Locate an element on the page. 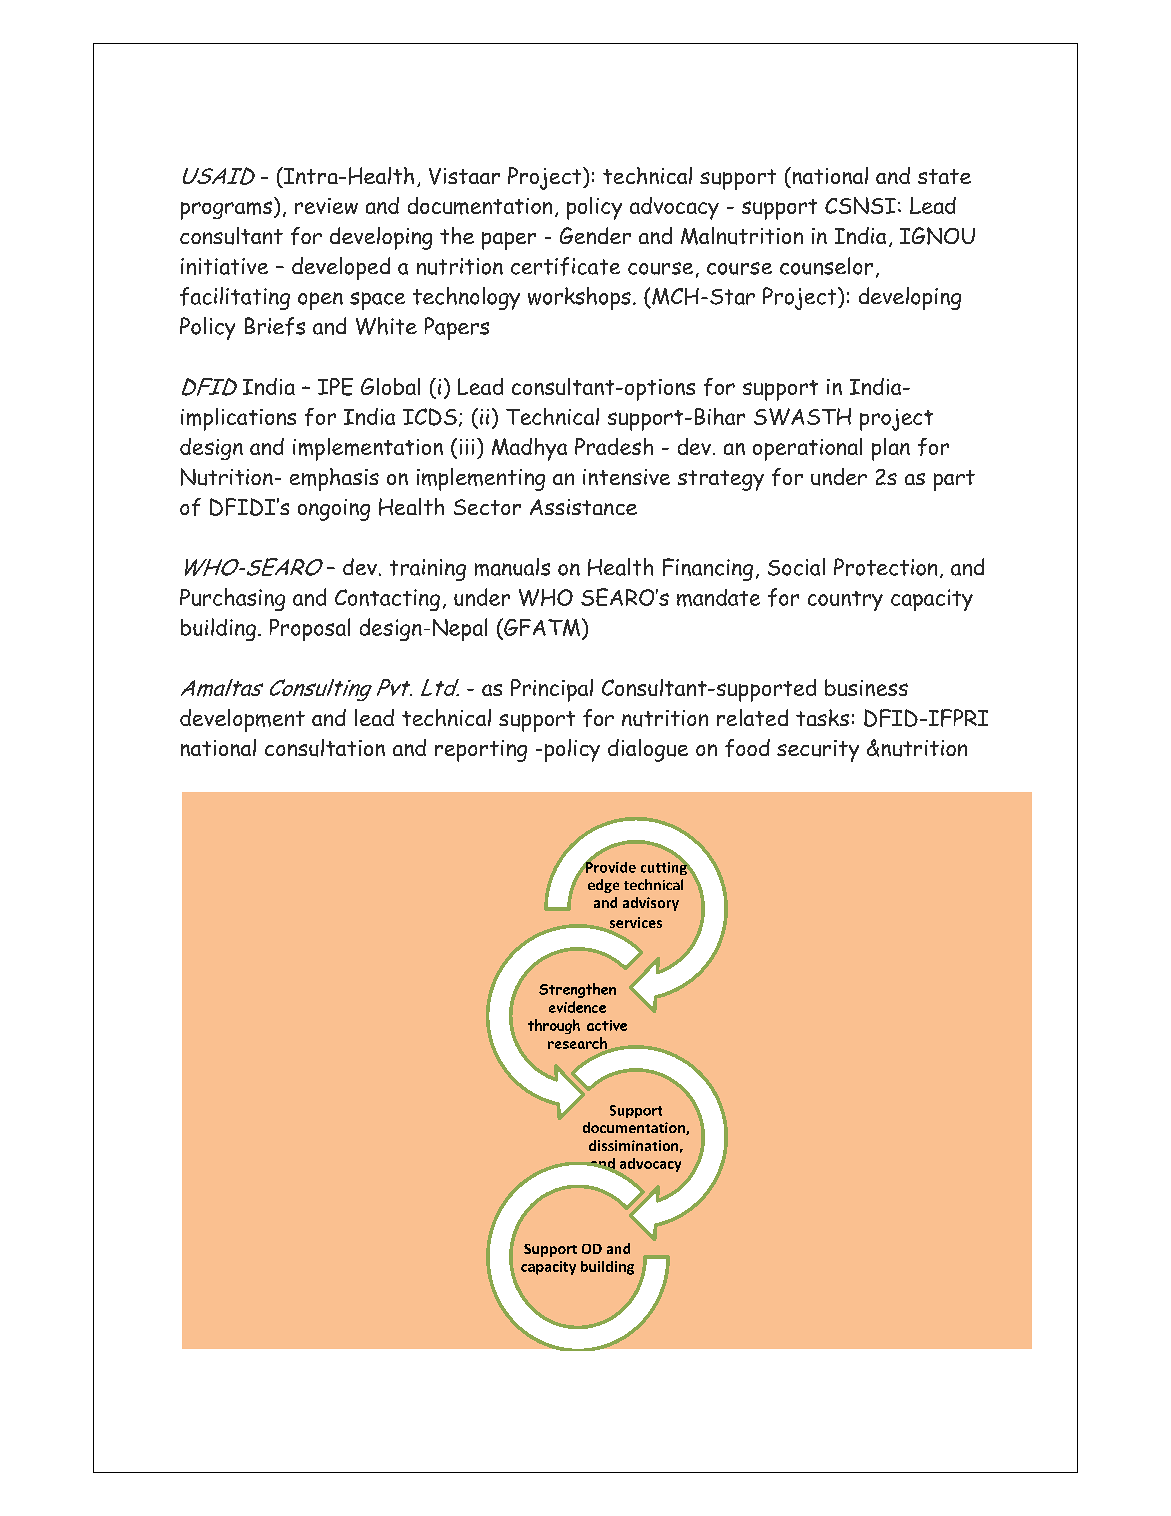  country is located at coordinates (845, 601).
